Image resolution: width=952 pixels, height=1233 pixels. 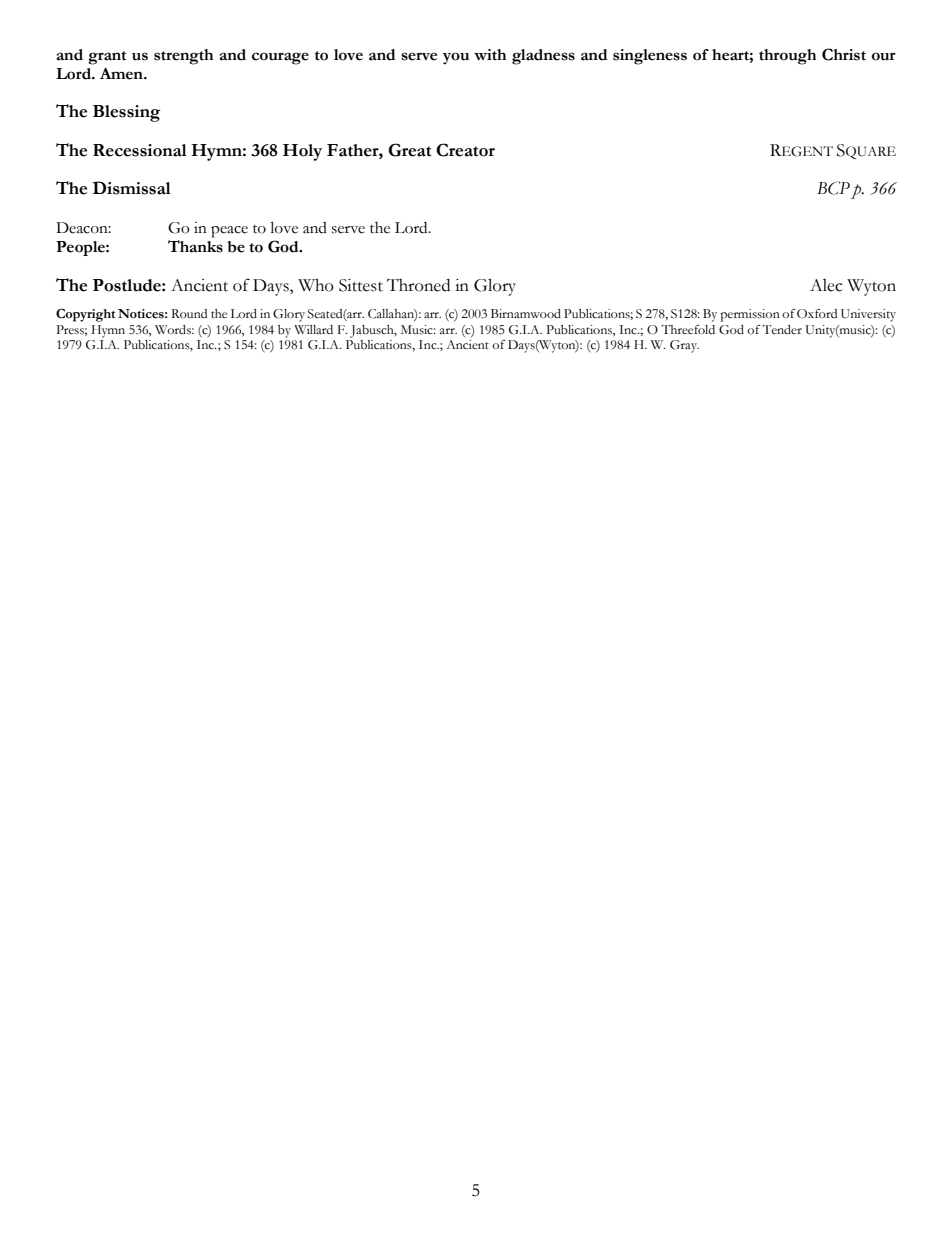 What do you see at coordinates (316, 285) in the image?
I see `Who` at bounding box center [316, 285].
